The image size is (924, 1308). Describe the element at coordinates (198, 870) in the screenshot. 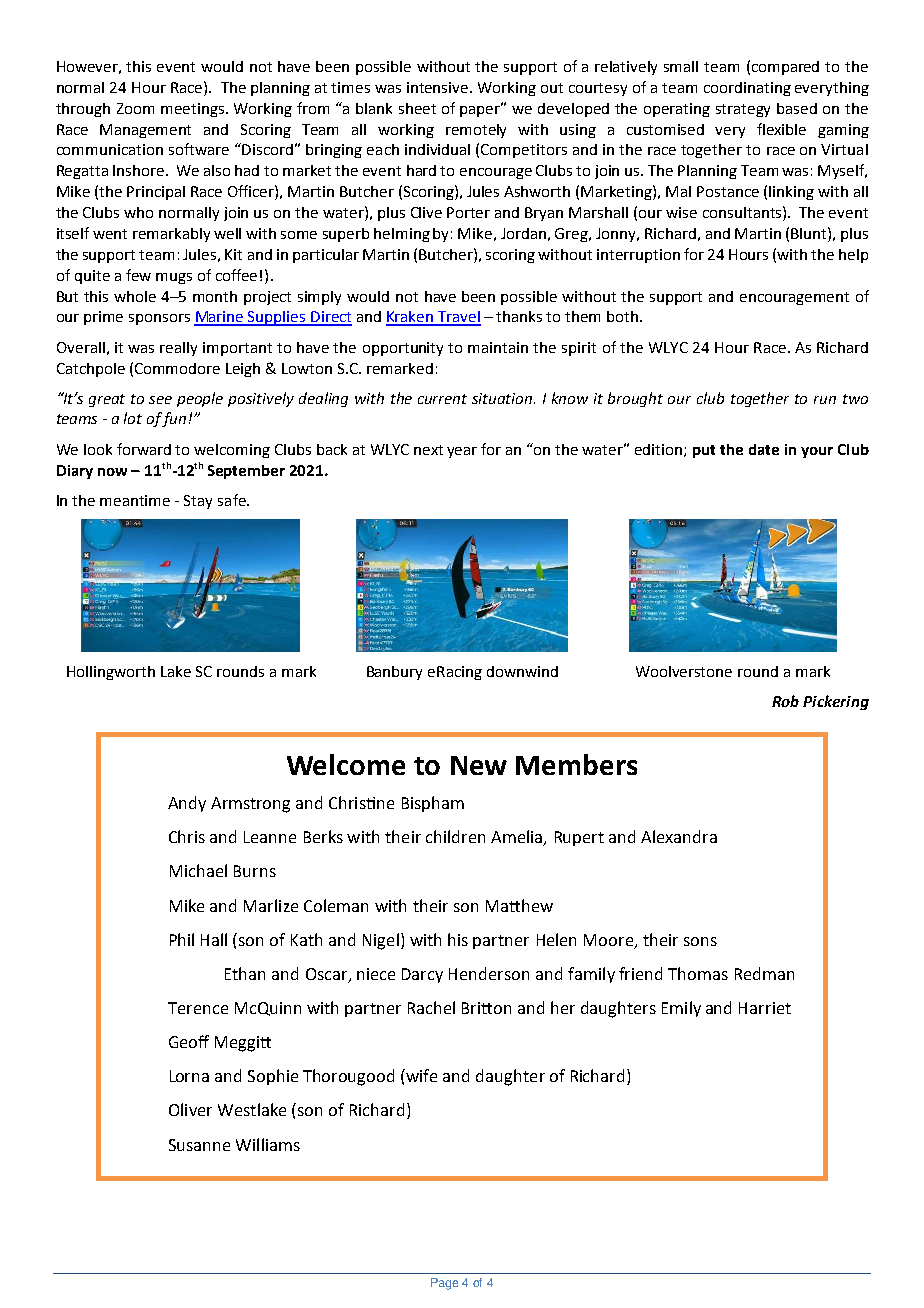

I see `Michael` at that location.
